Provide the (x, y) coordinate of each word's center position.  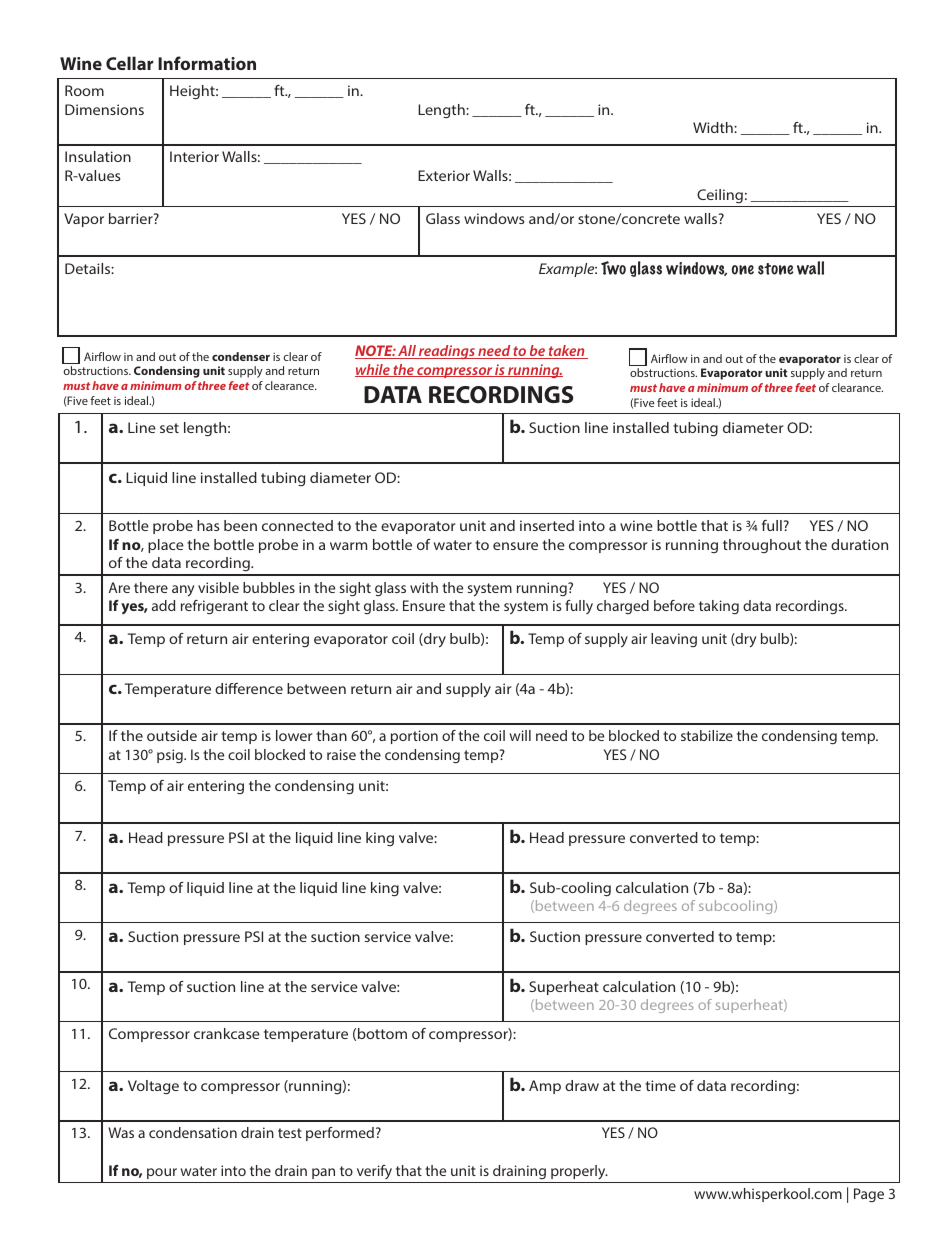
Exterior (444, 175)
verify (374, 1172)
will (520, 735)
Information (207, 63)
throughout (762, 546)
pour (162, 1173)
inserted (547, 525)
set (169, 428)
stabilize (707, 735)
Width (714, 127)
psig (171, 756)
